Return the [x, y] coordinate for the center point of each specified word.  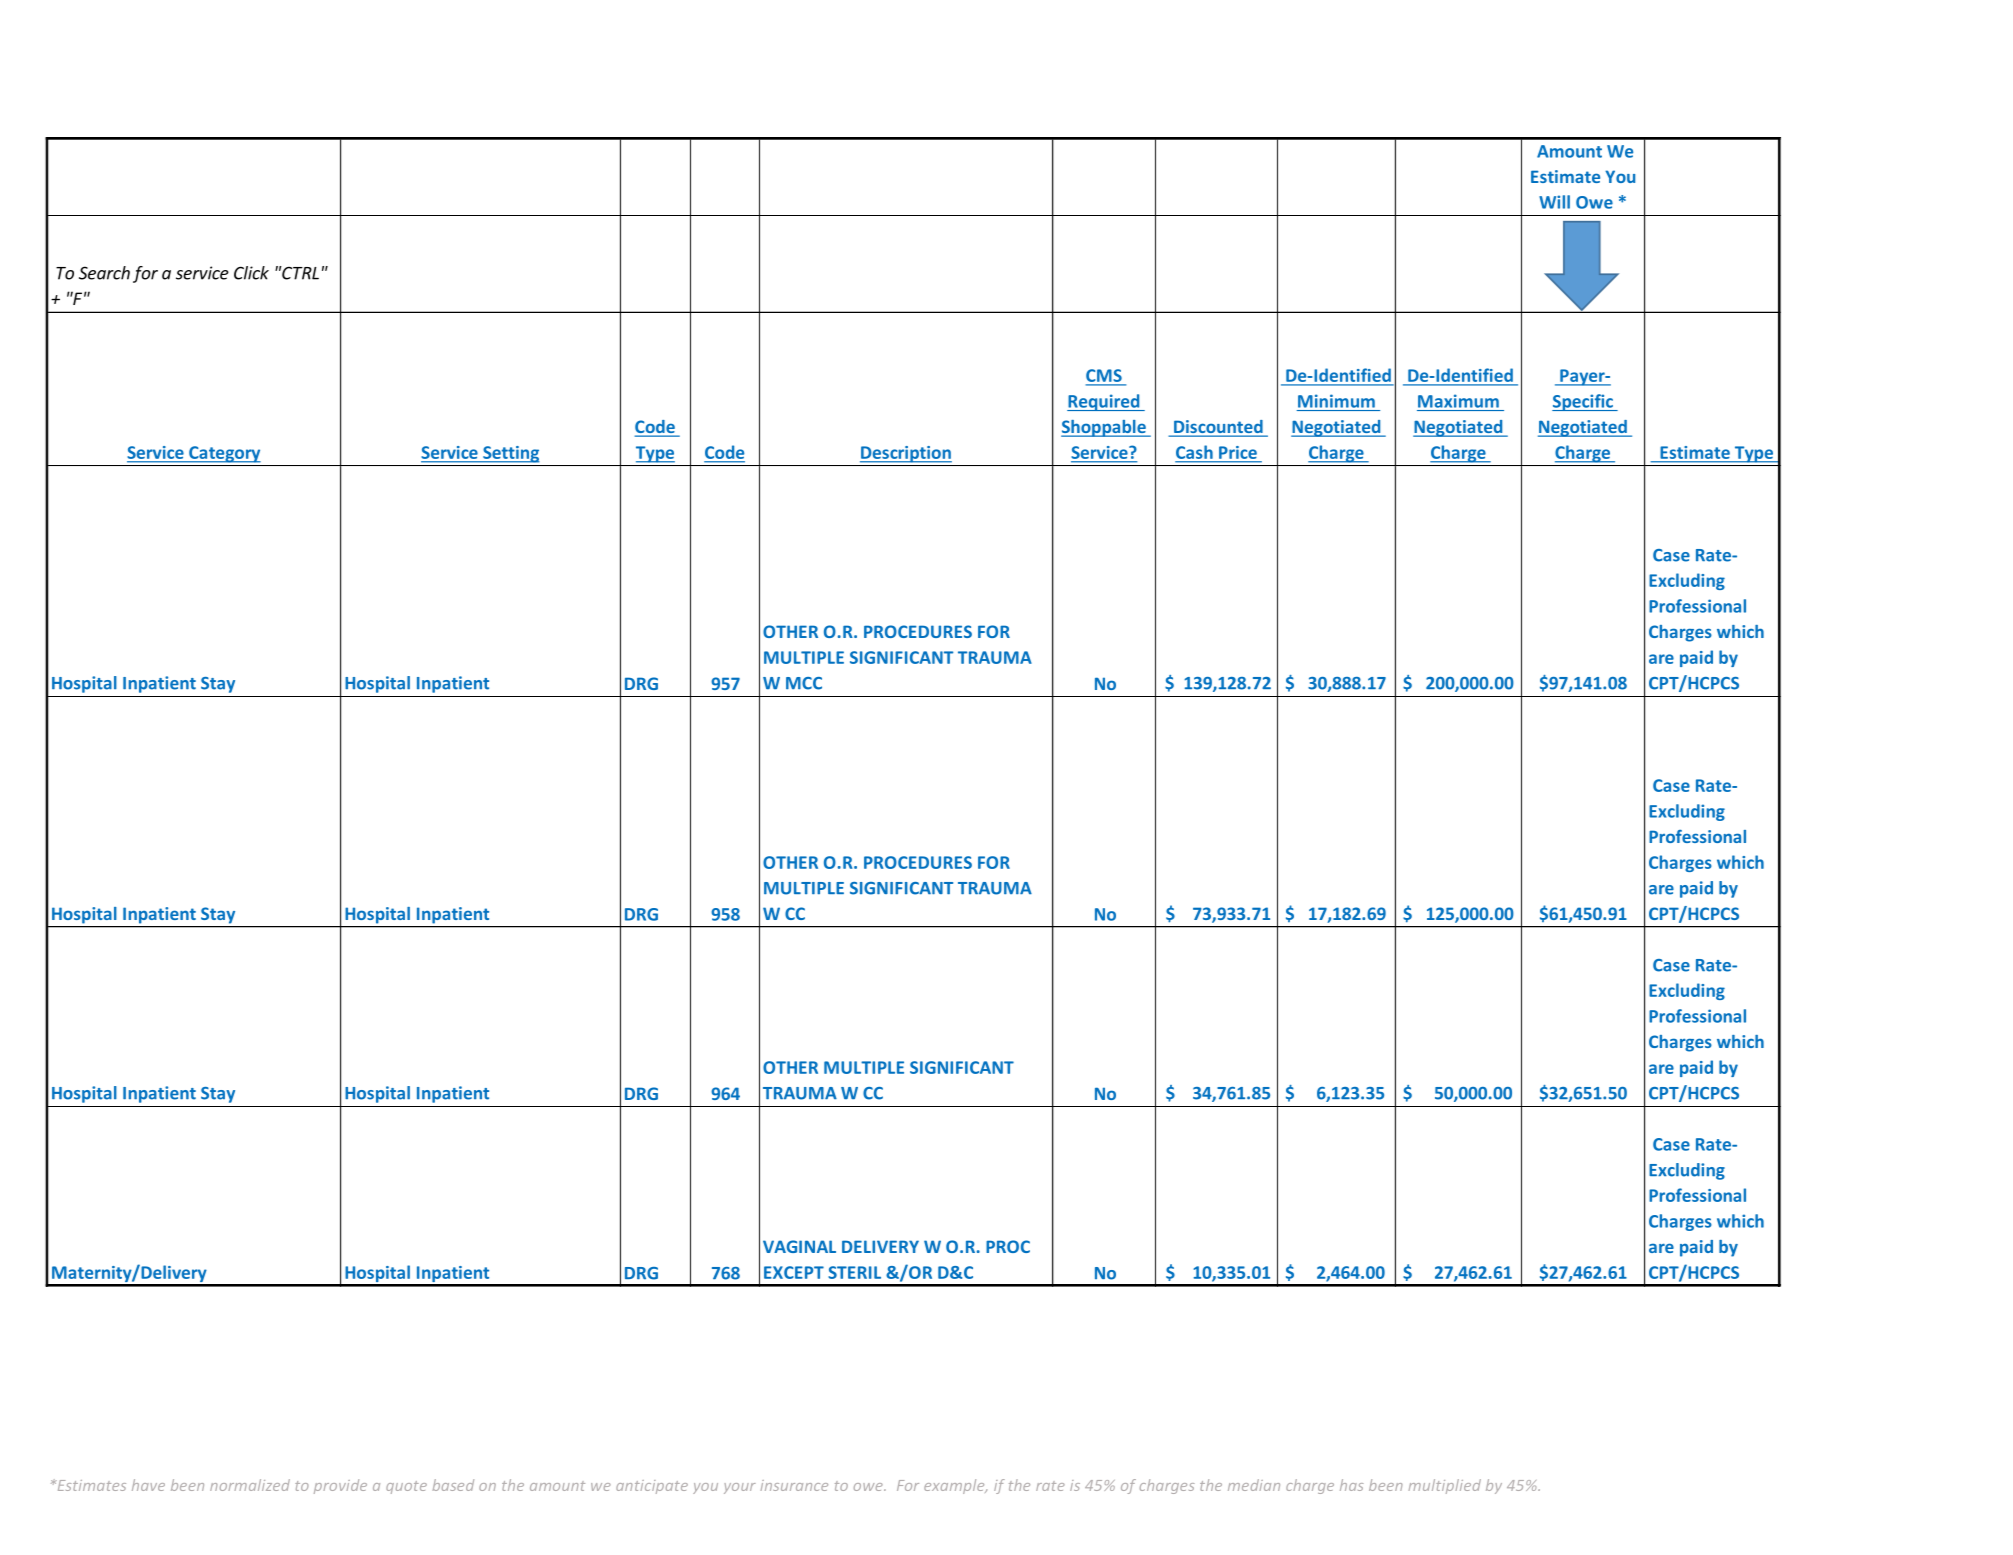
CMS [1104, 377]
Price [1238, 452]
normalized [250, 1485]
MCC [804, 683]
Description [906, 454]
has [1352, 1485]
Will [1554, 202]
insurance [794, 1485]
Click [251, 273]
